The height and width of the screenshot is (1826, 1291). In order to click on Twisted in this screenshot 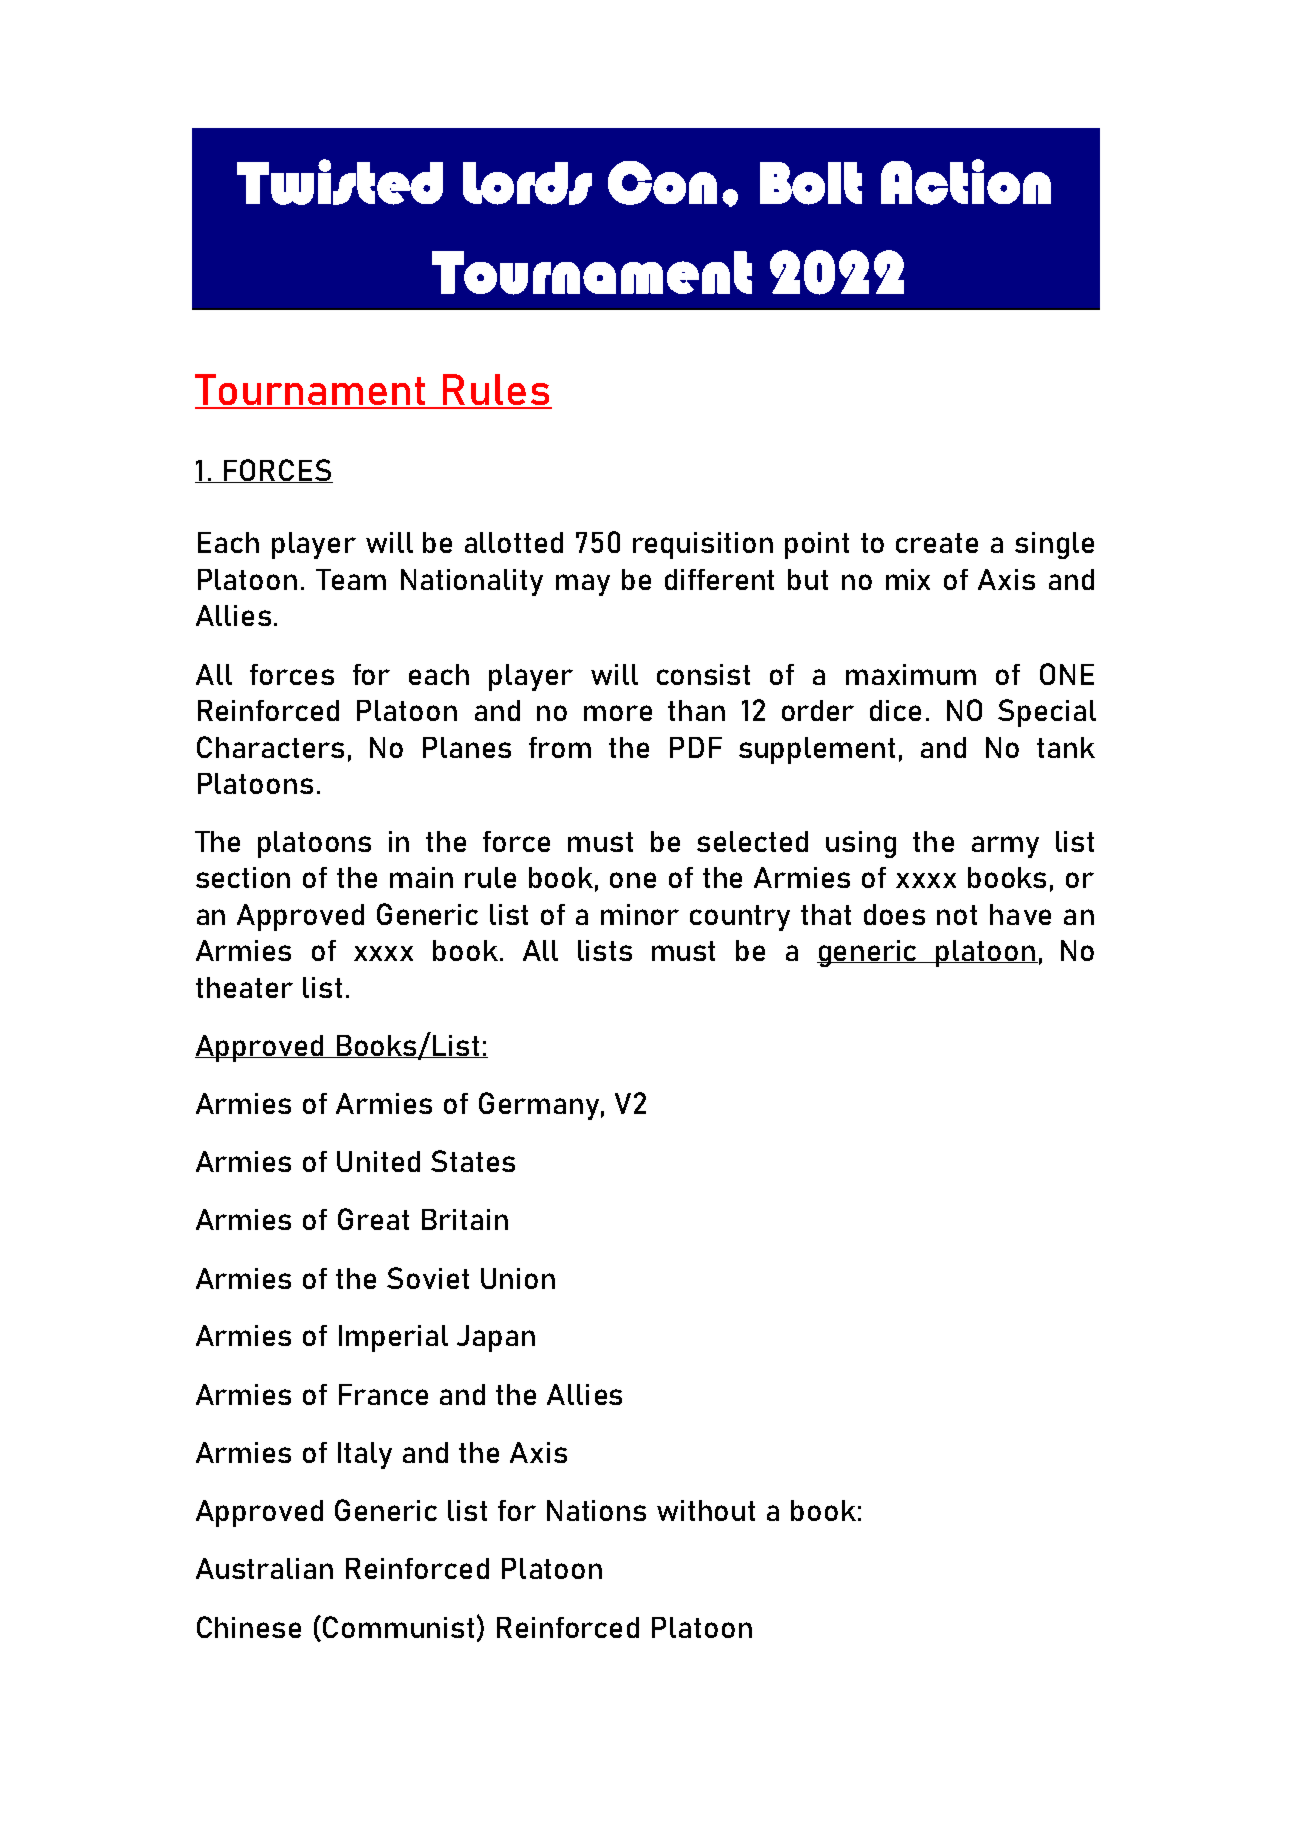, I will do `click(340, 182)`.
